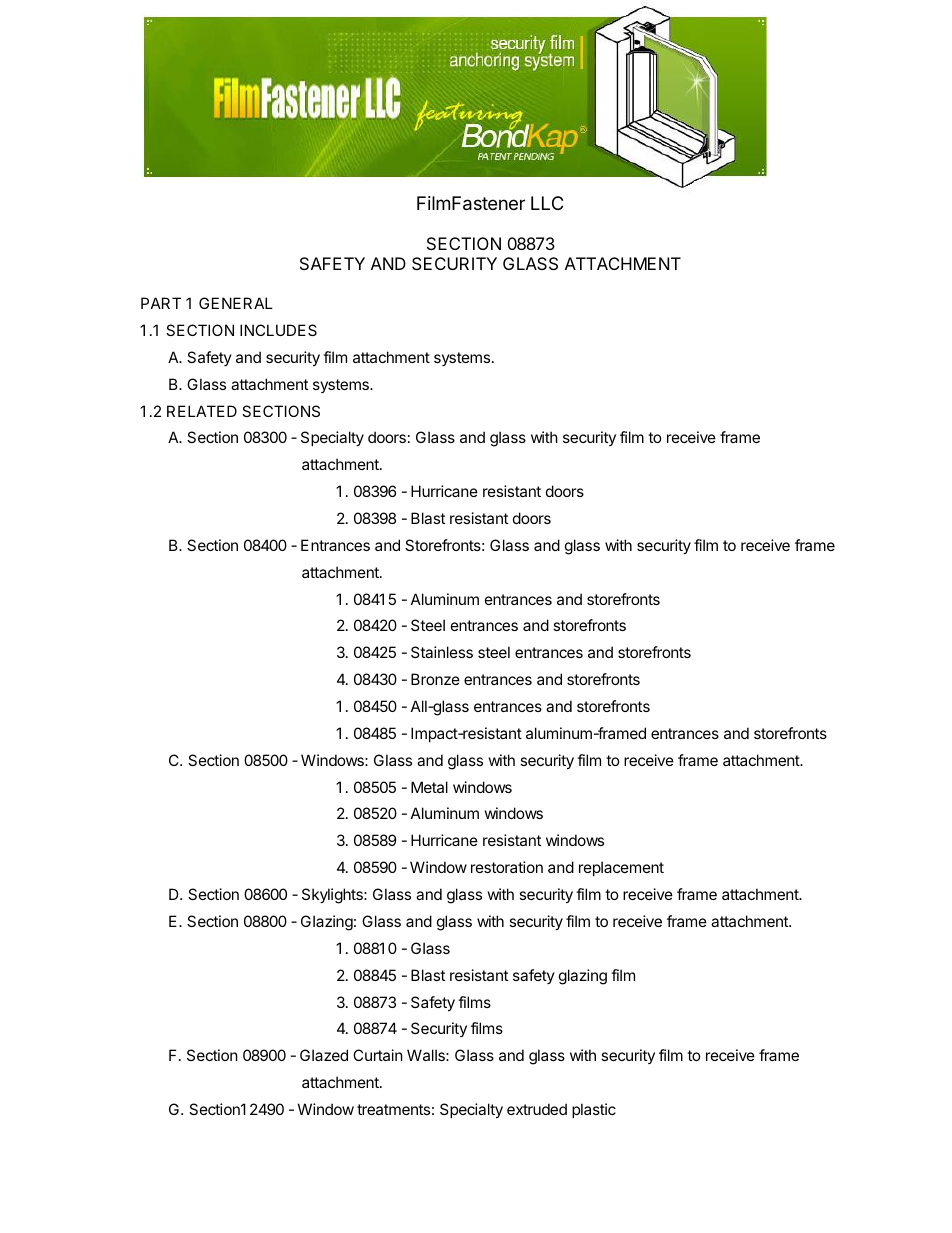  What do you see at coordinates (202, 411) in the screenshot?
I see `RELATED` at bounding box center [202, 411].
